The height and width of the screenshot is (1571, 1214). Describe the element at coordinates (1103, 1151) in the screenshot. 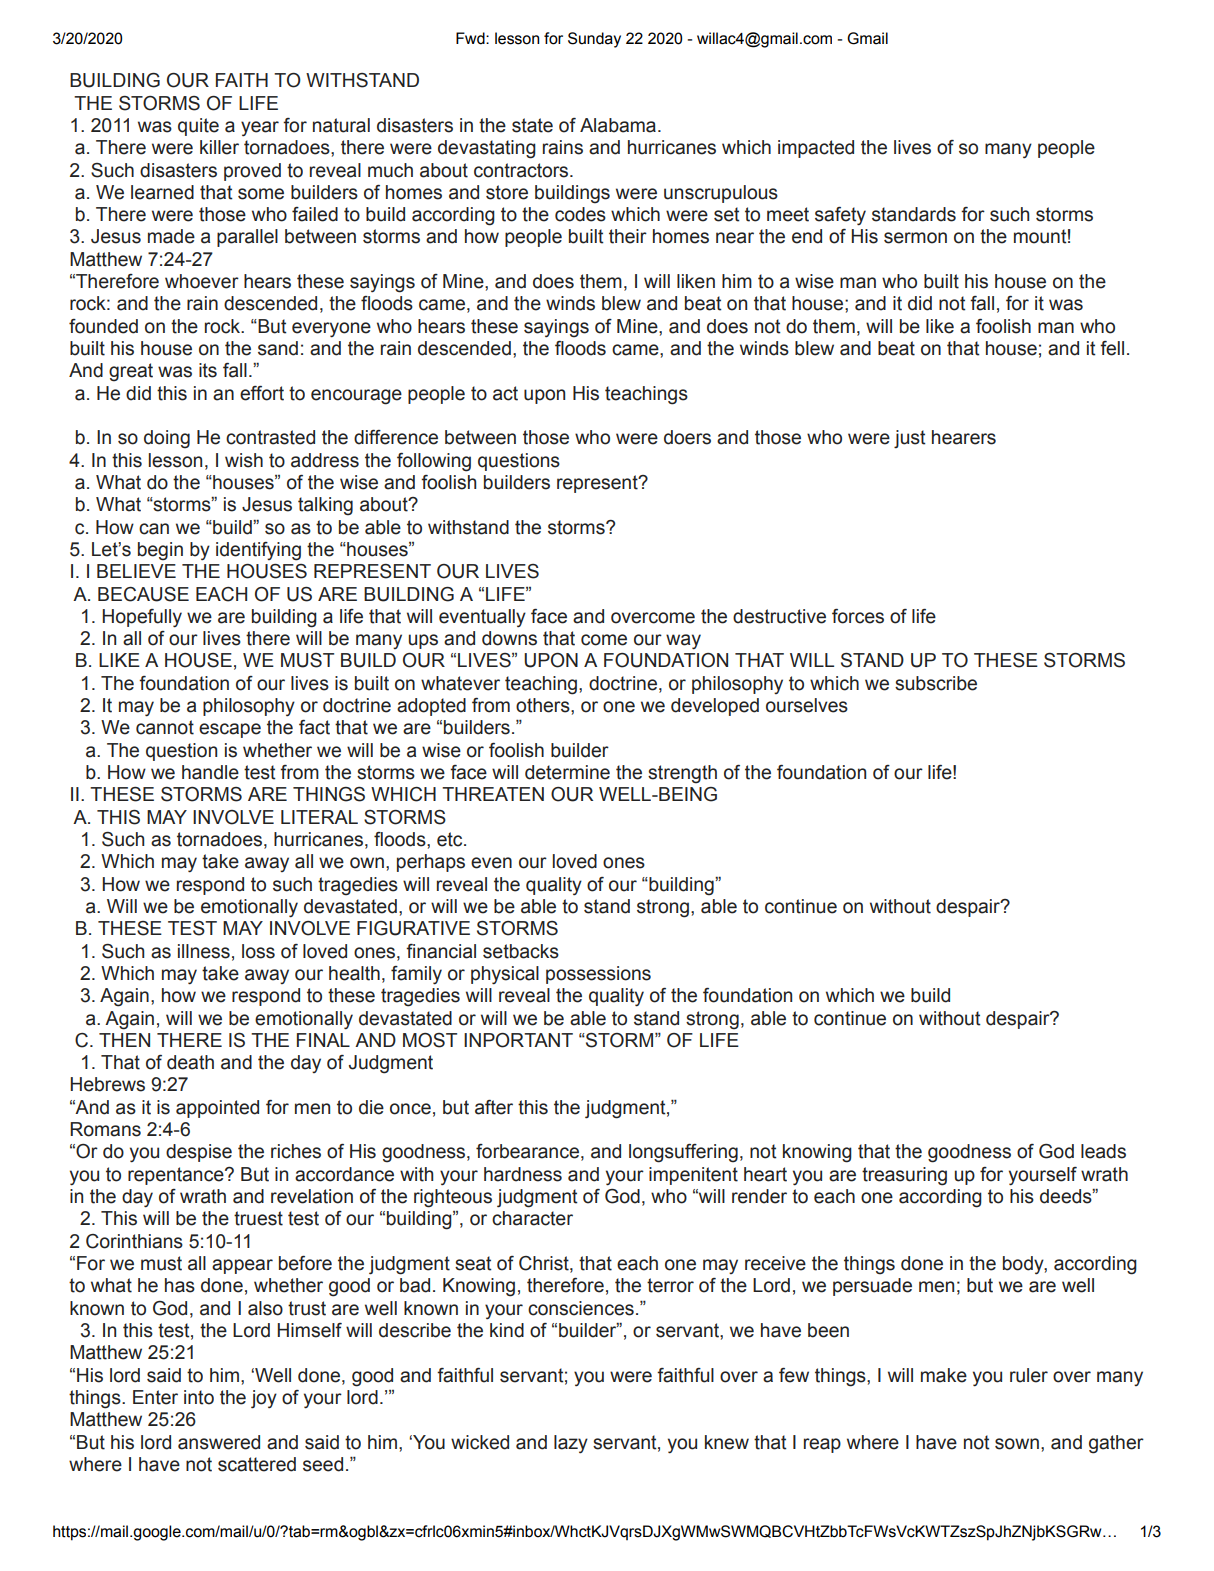

I see `leads` at that location.
